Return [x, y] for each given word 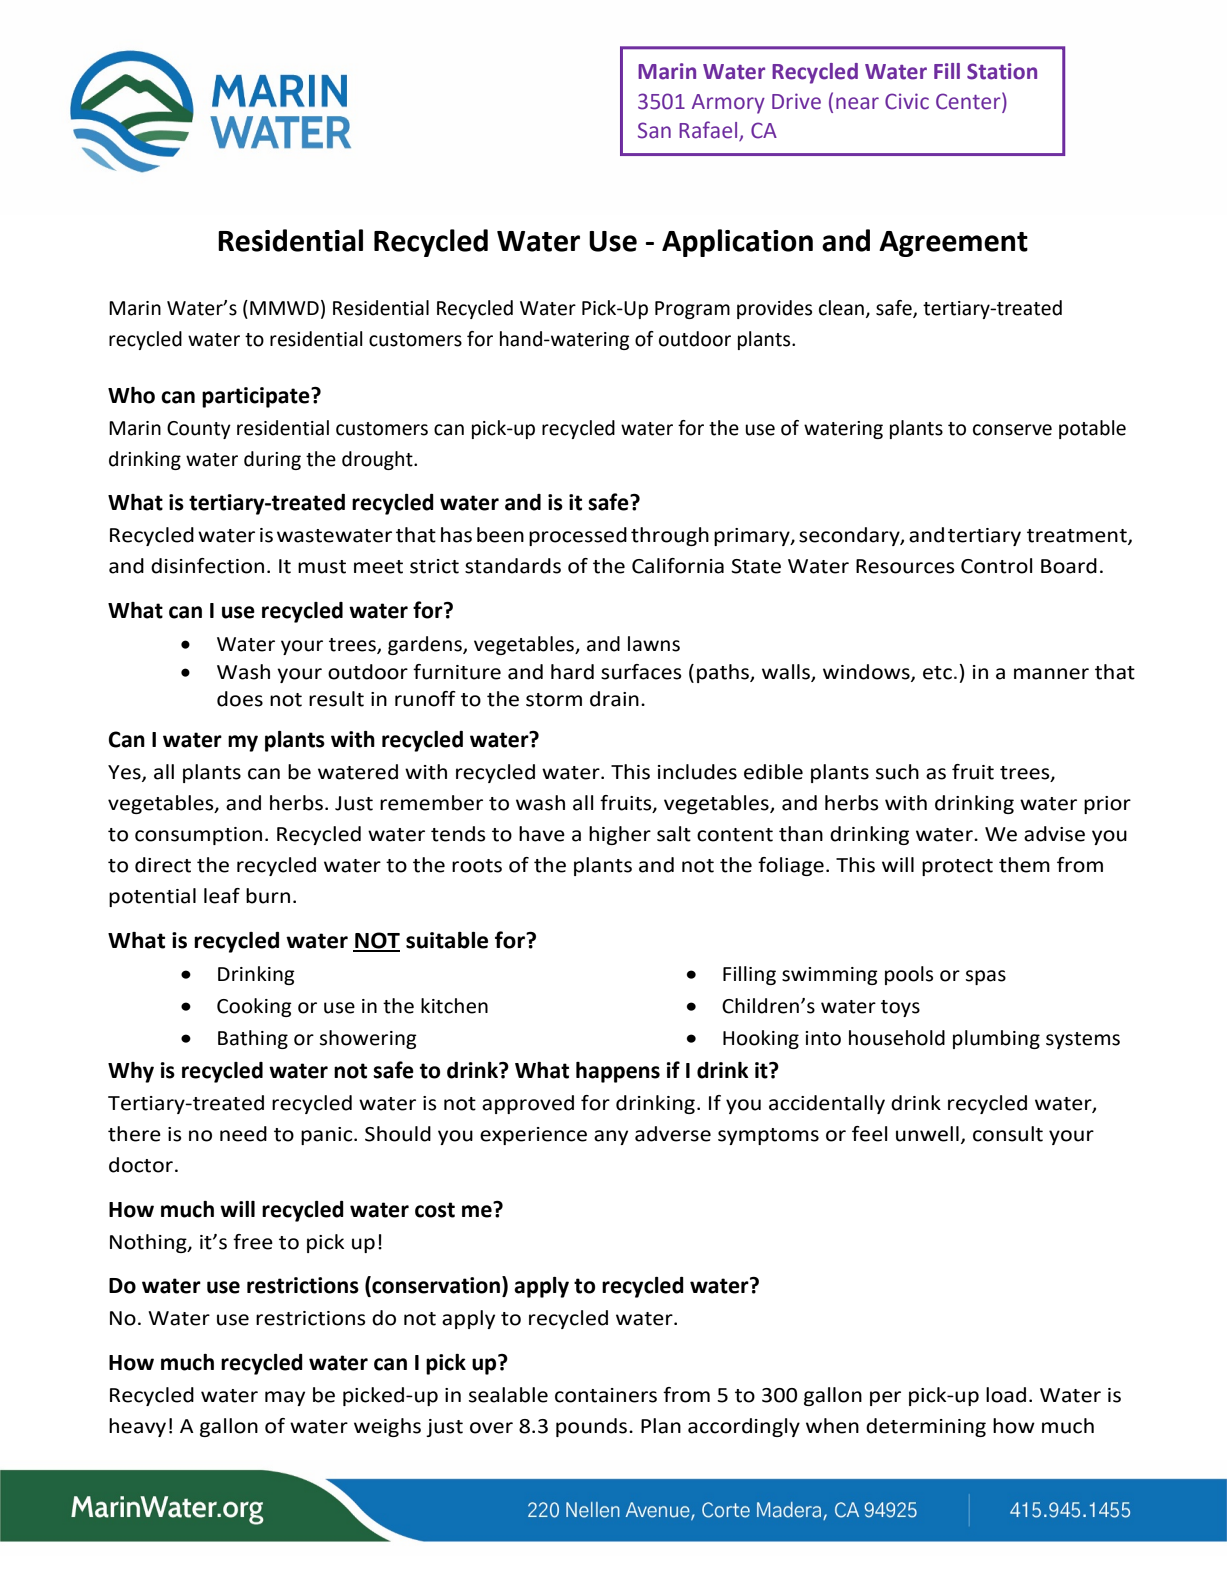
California [678, 566]
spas [986, 977]
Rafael [709, 131]
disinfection [207, 566]
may [285, 1398]
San [654, 130]
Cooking [254, 1007]
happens [618, 1072]
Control [997, 566]
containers [606, 1395]
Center [969, 101]
